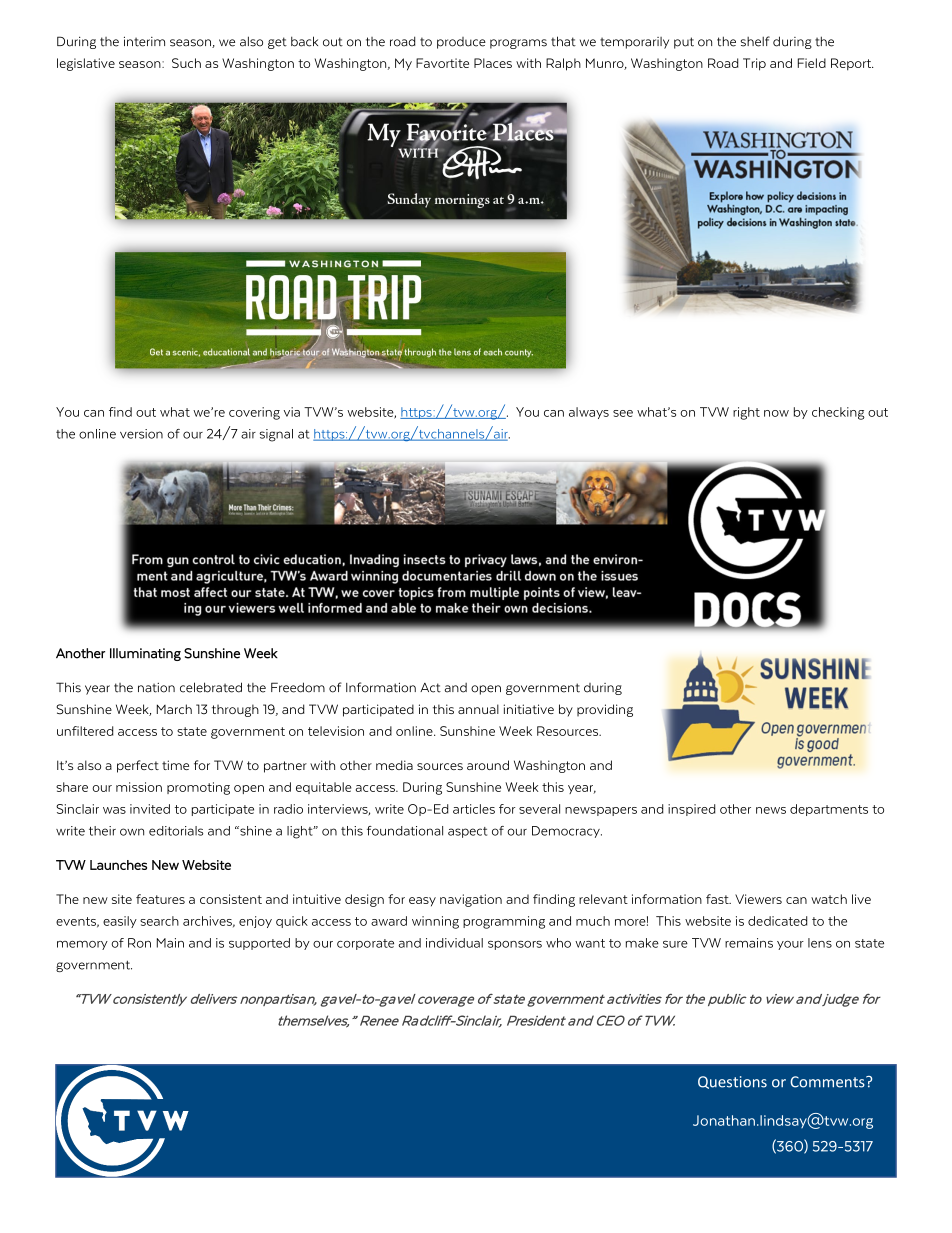  I want to click on Trip, so click(754, 64).
